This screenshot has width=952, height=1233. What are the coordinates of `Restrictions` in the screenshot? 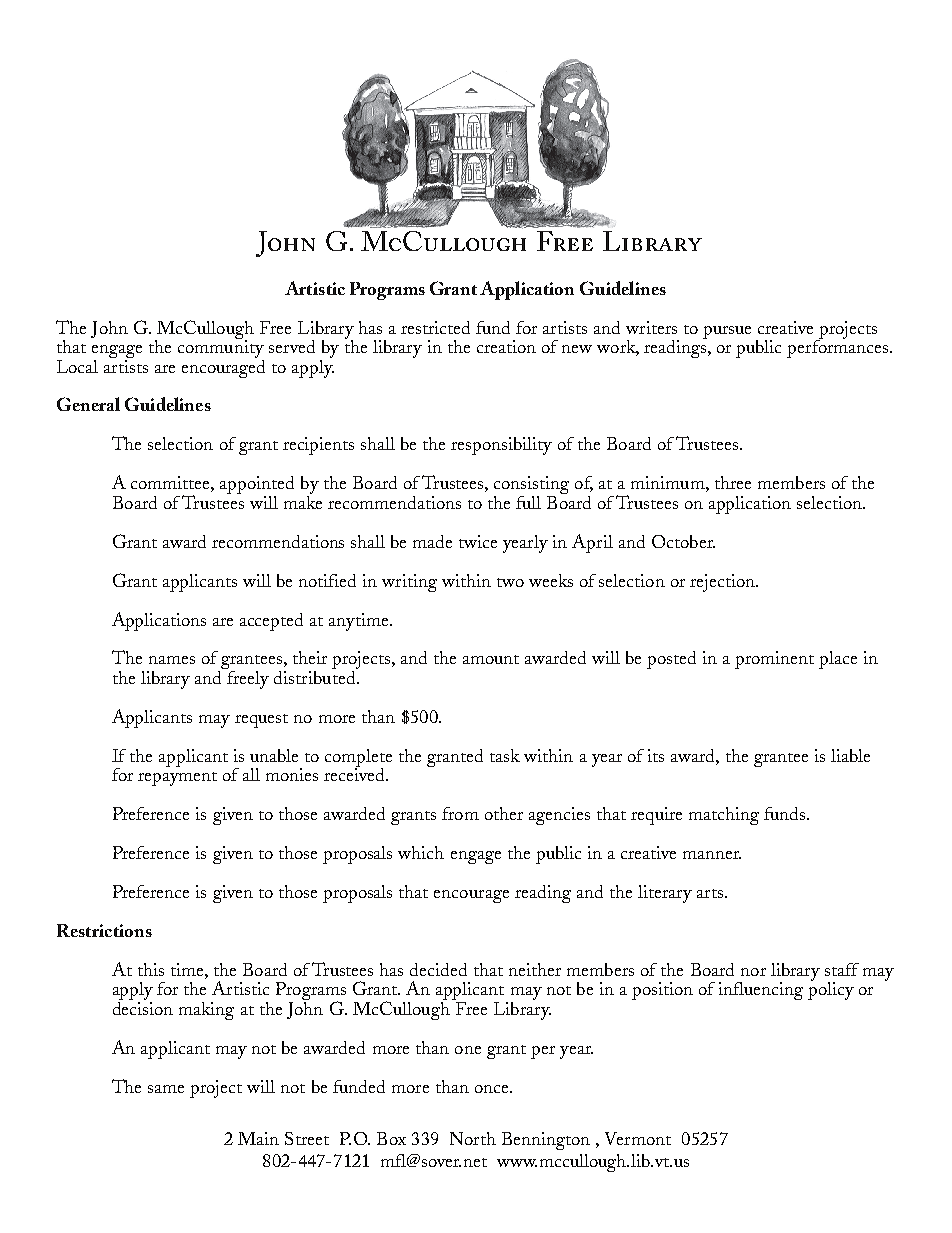 It's located at (104, 930).
